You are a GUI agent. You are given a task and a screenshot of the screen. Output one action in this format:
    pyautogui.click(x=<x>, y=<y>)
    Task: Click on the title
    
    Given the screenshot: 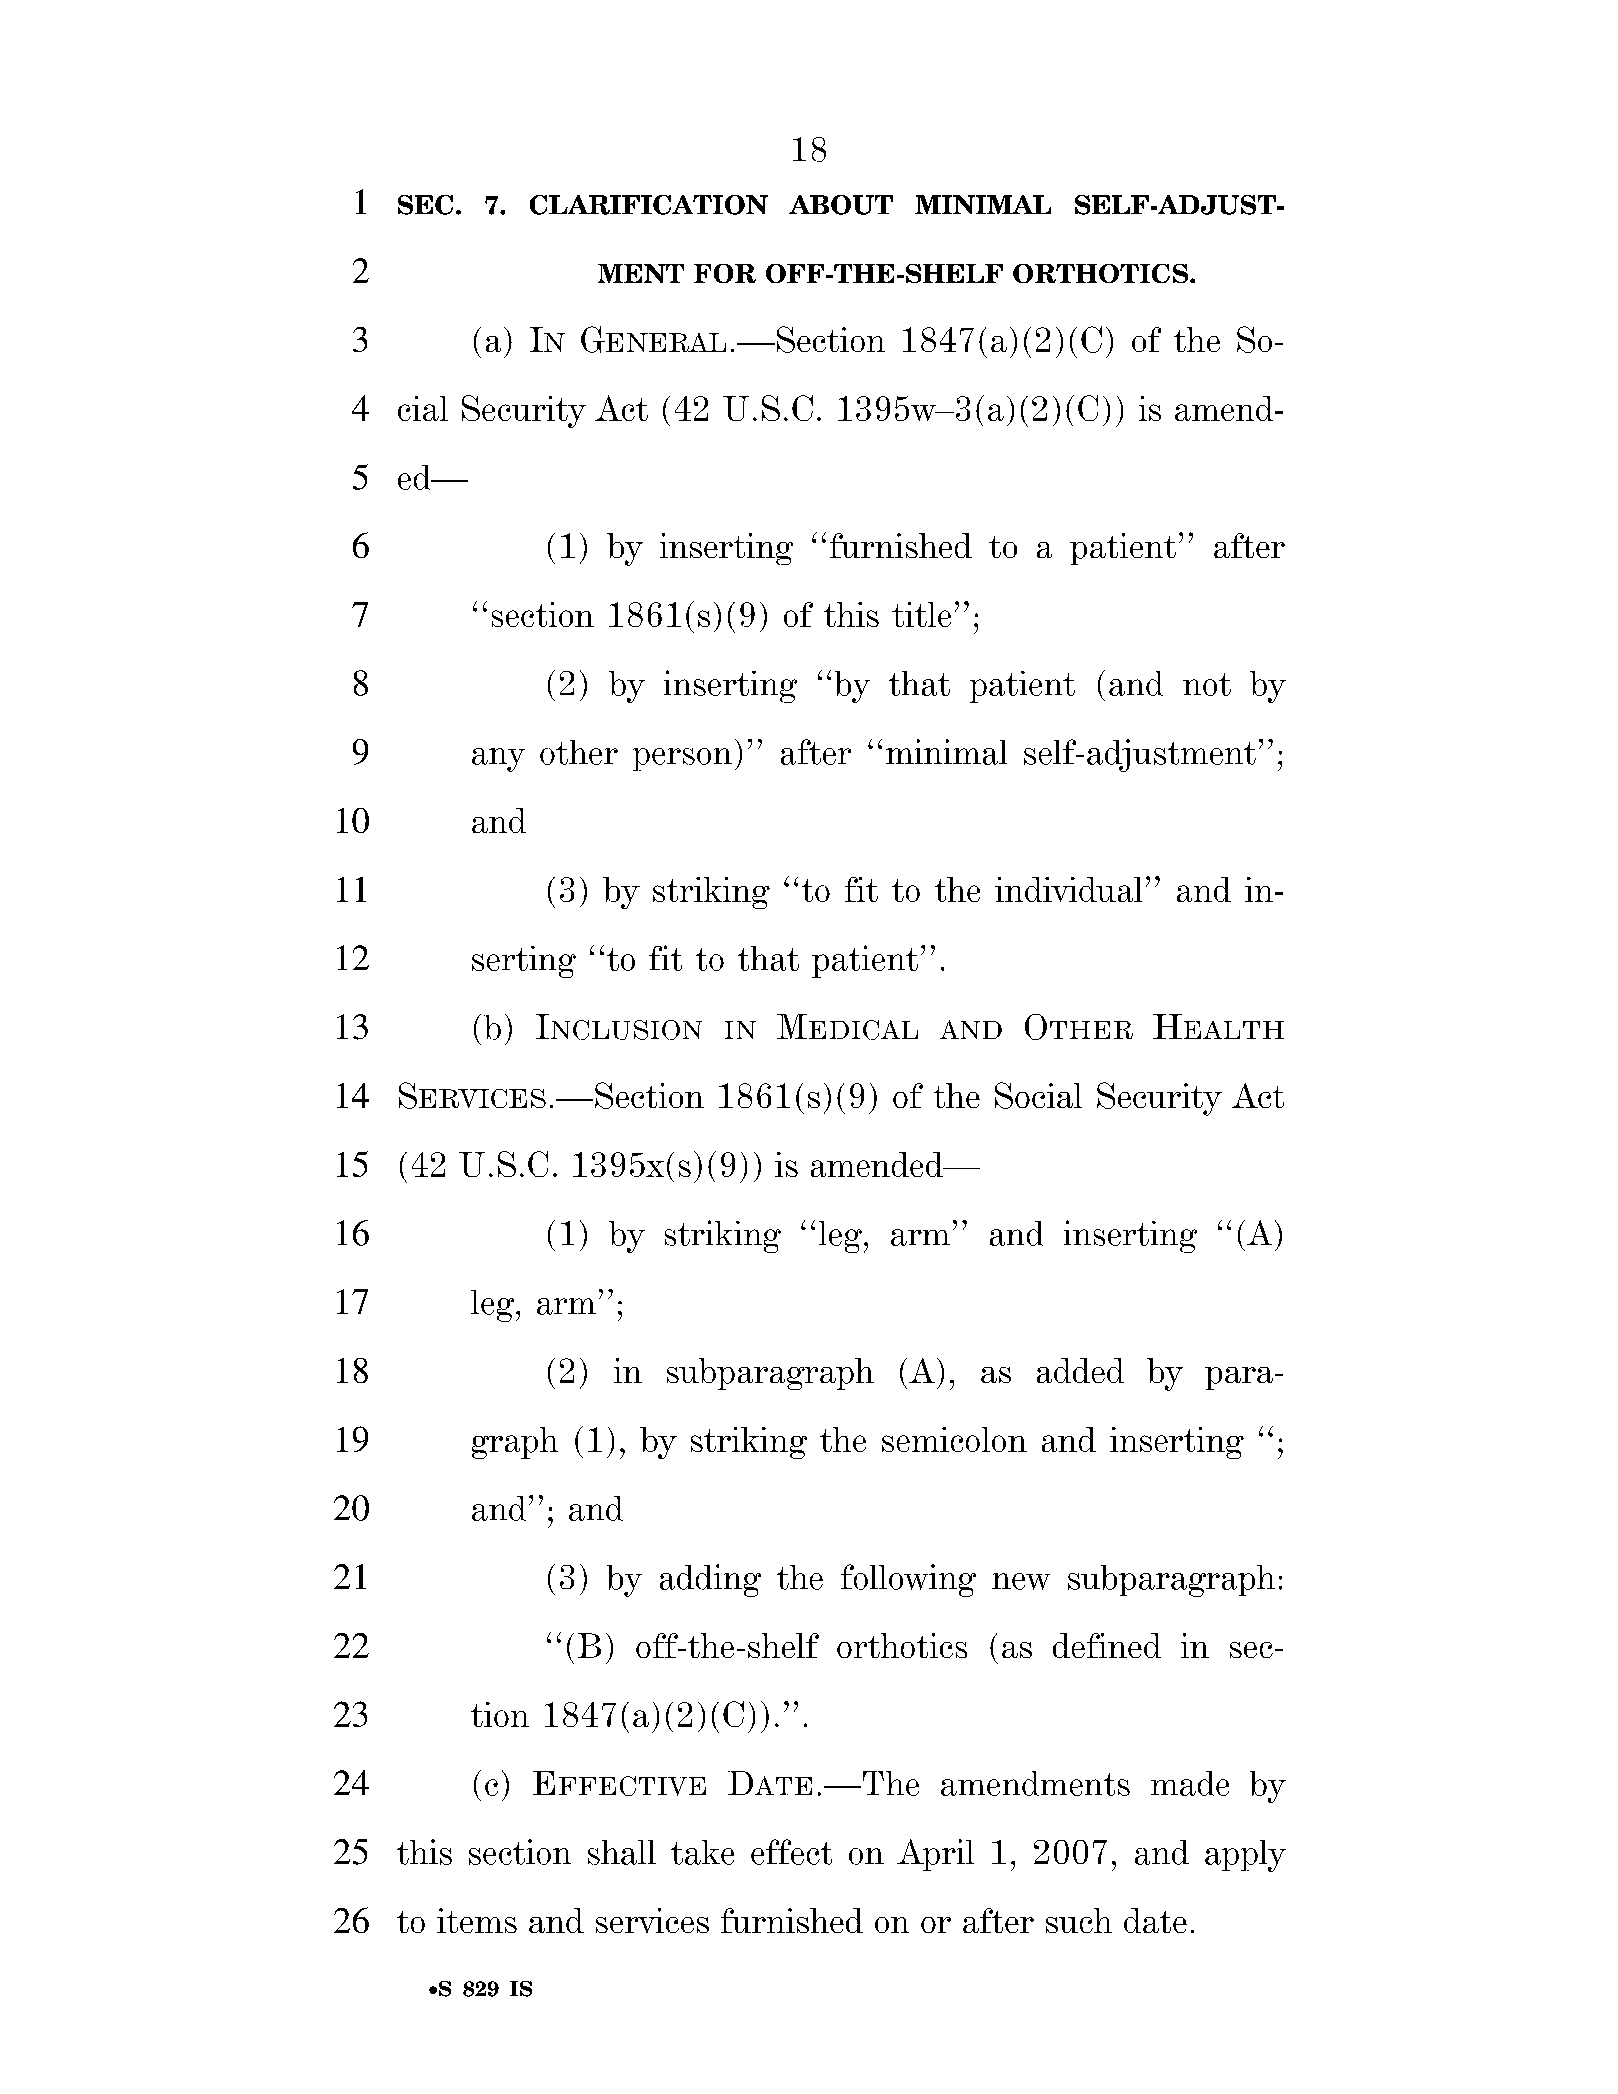 What is the action you would take?
    pyautogui.click(x=921, y=614)
